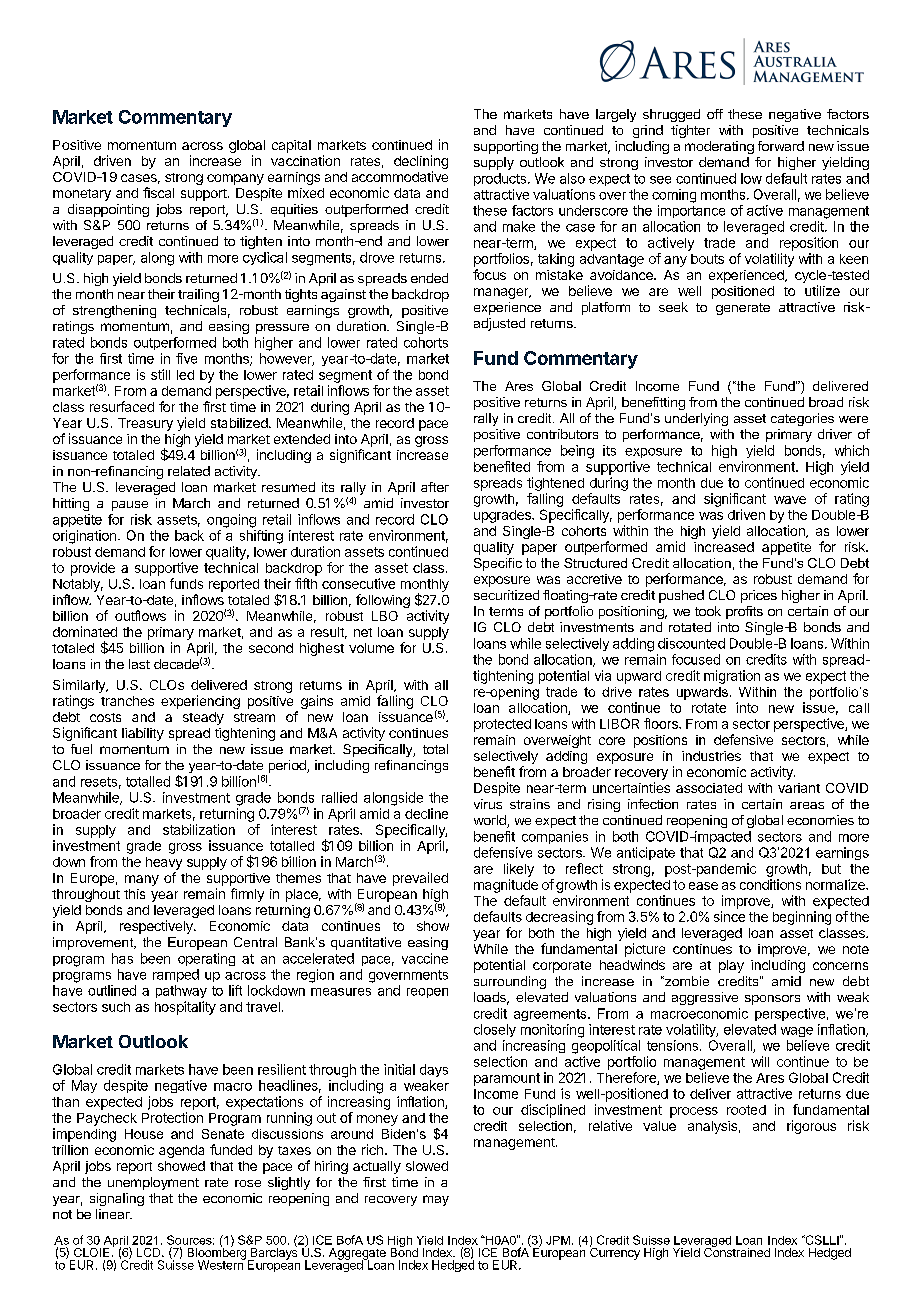 The height and width of the screenshot is (1308, 924). I want to click on signaling, so click(117, 1199).
